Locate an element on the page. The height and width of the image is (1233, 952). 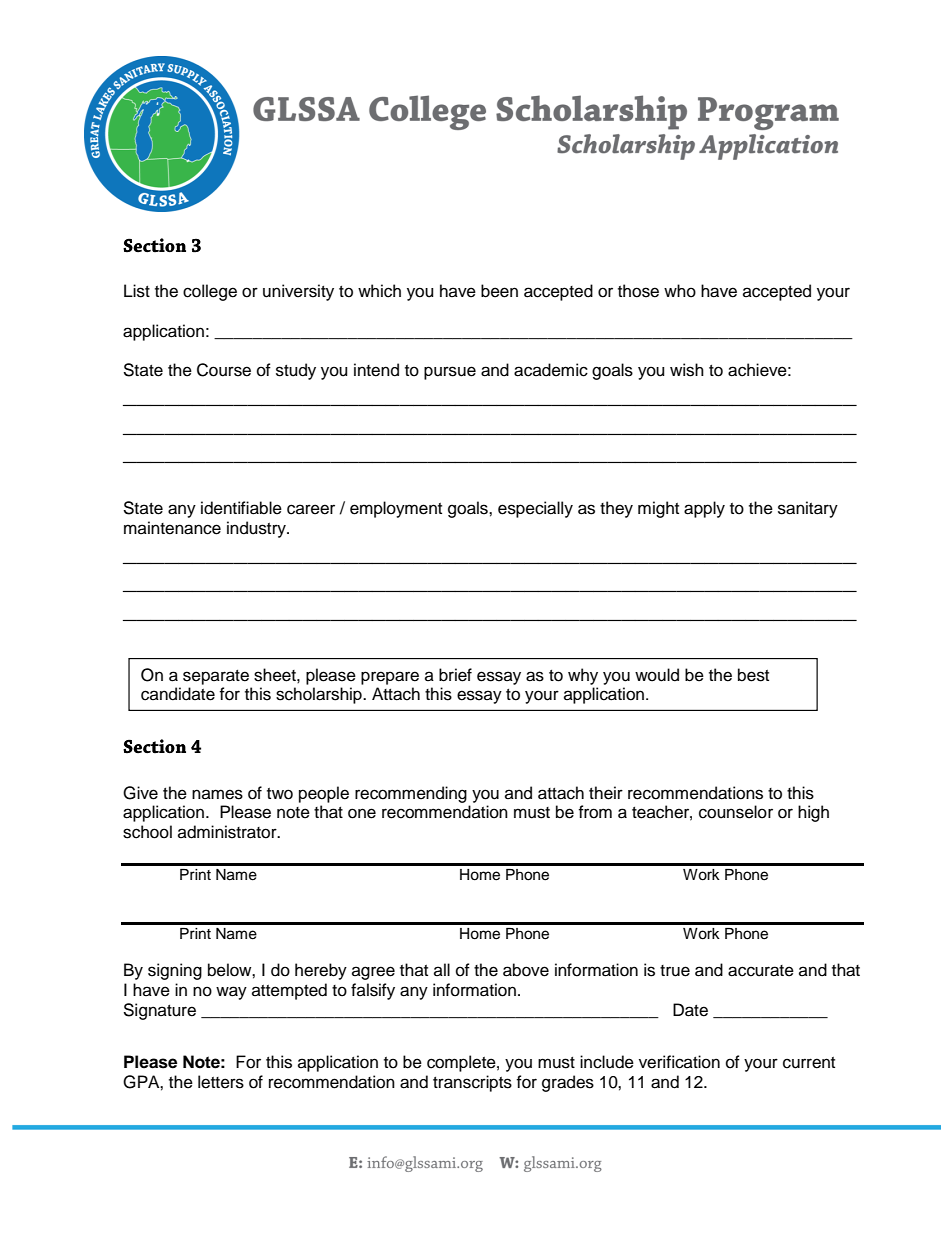
best is located at coordinates (753, 675).
